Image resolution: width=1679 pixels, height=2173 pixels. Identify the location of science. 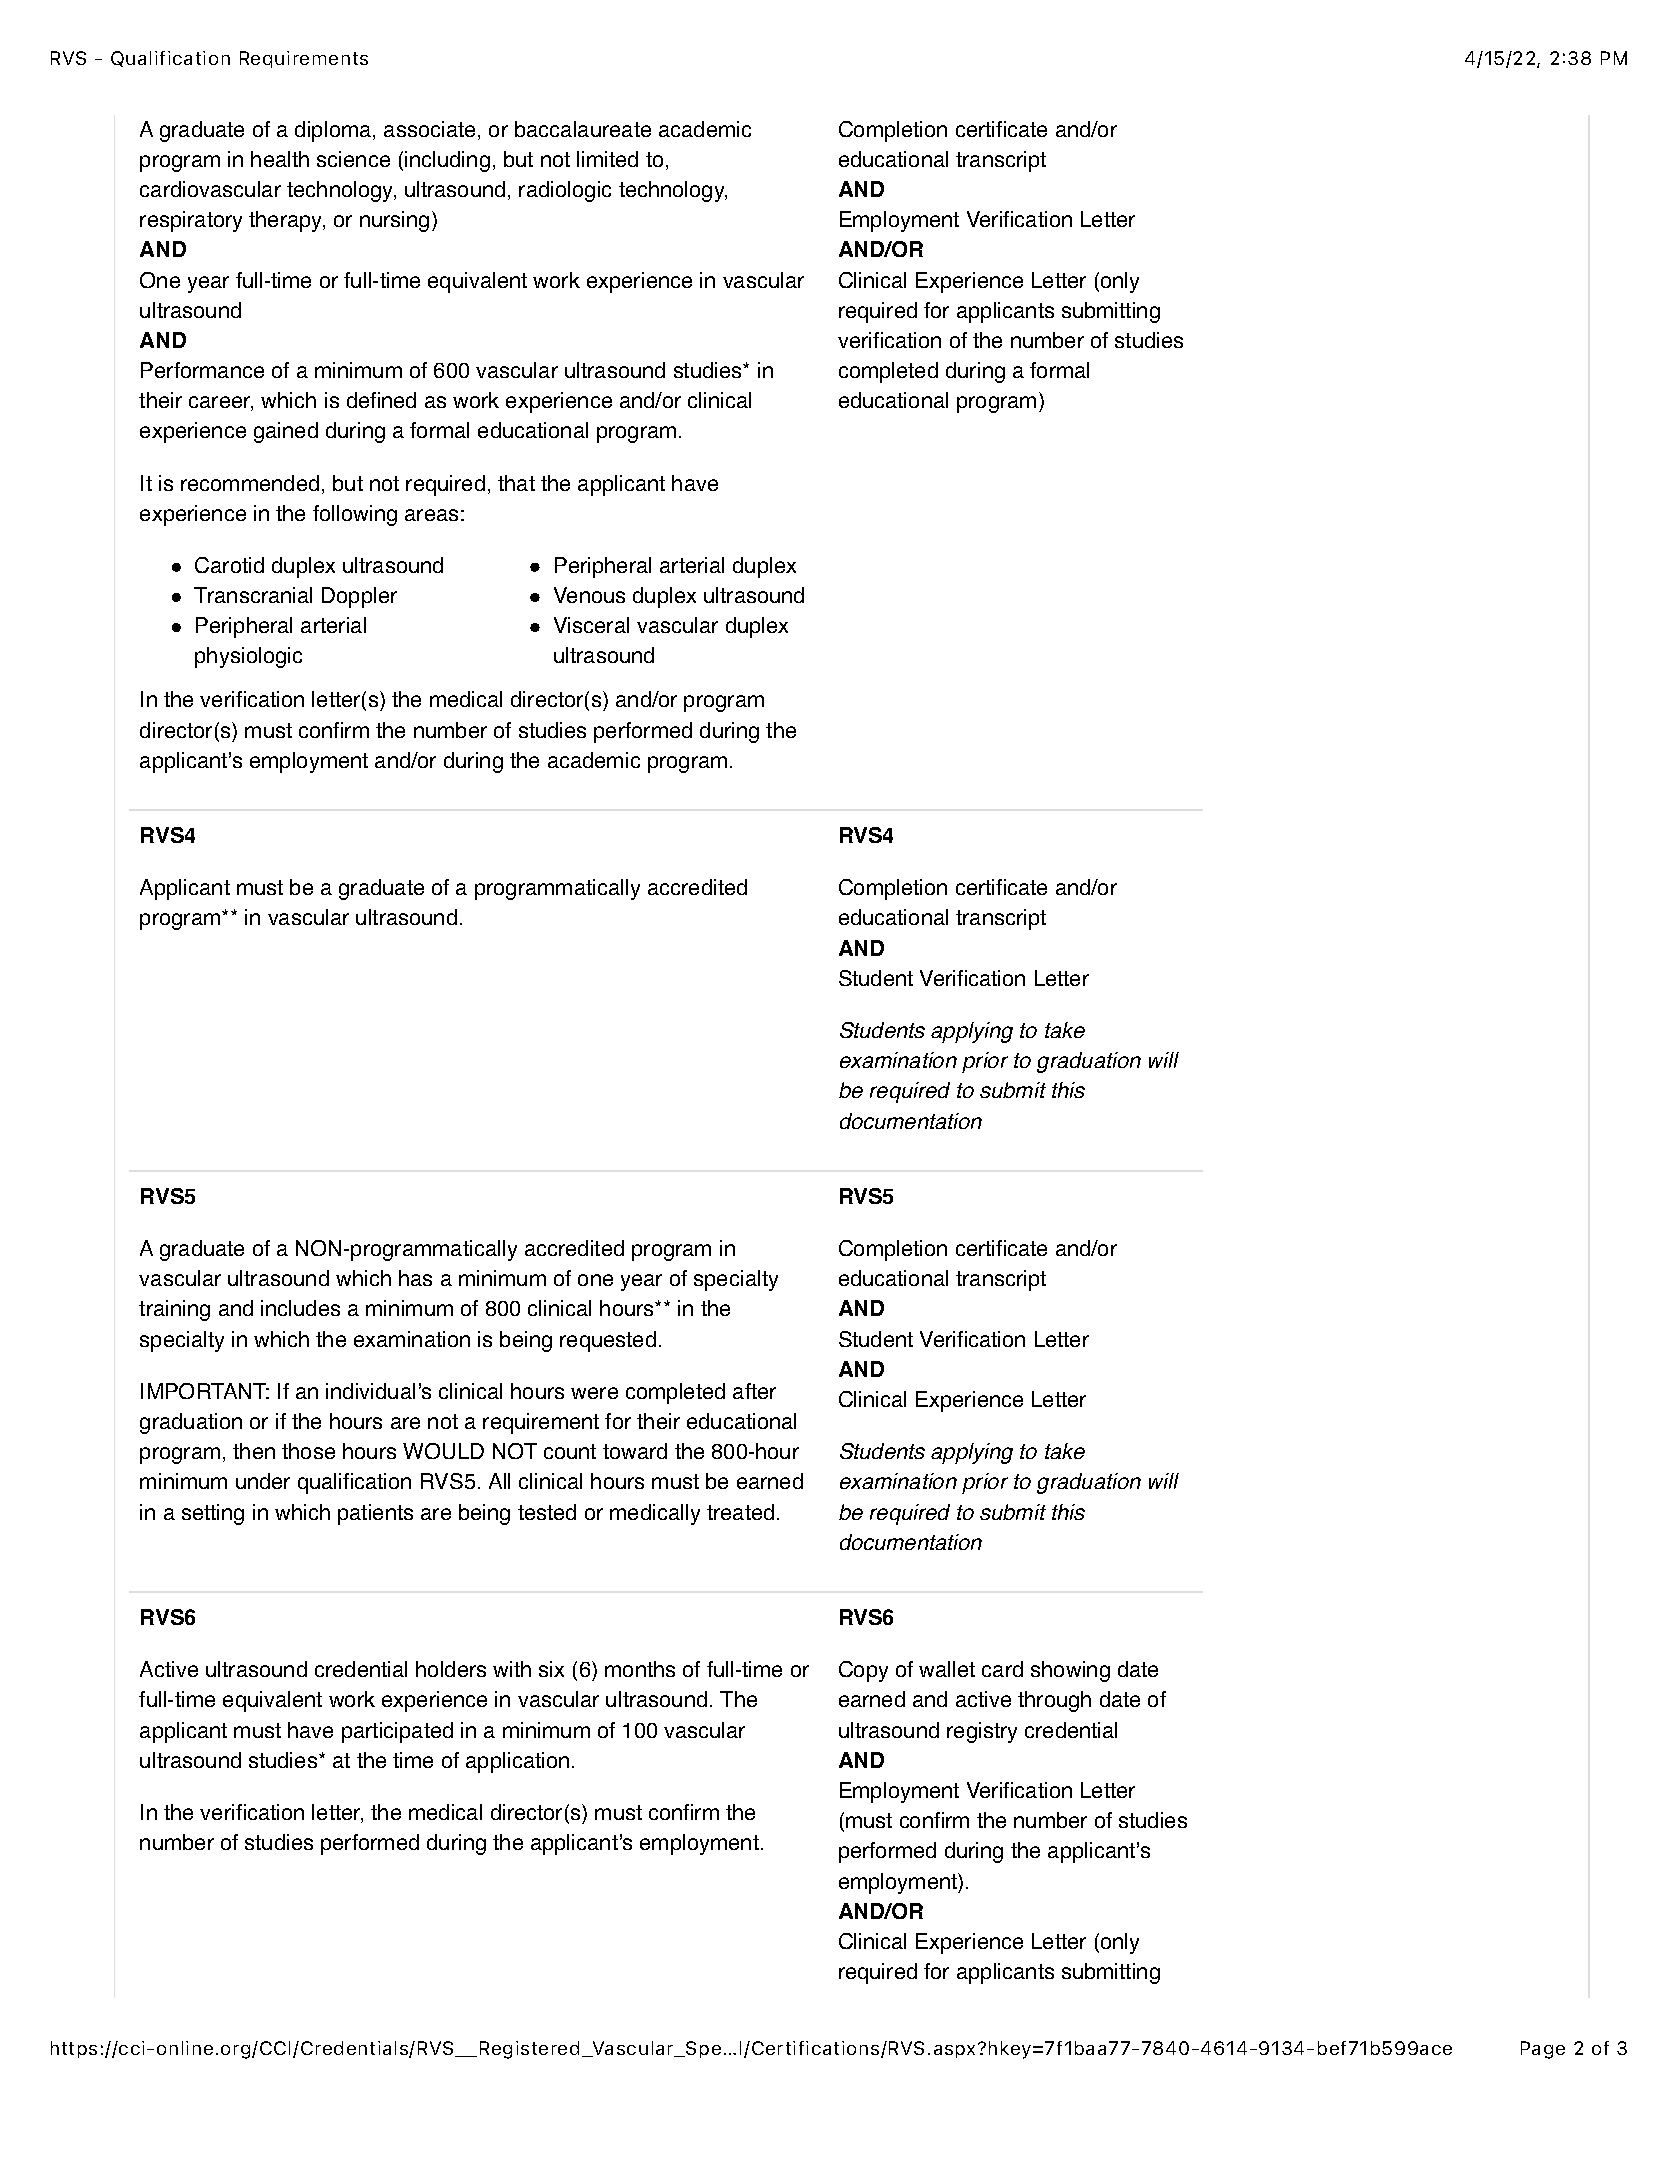
(353, 159).
